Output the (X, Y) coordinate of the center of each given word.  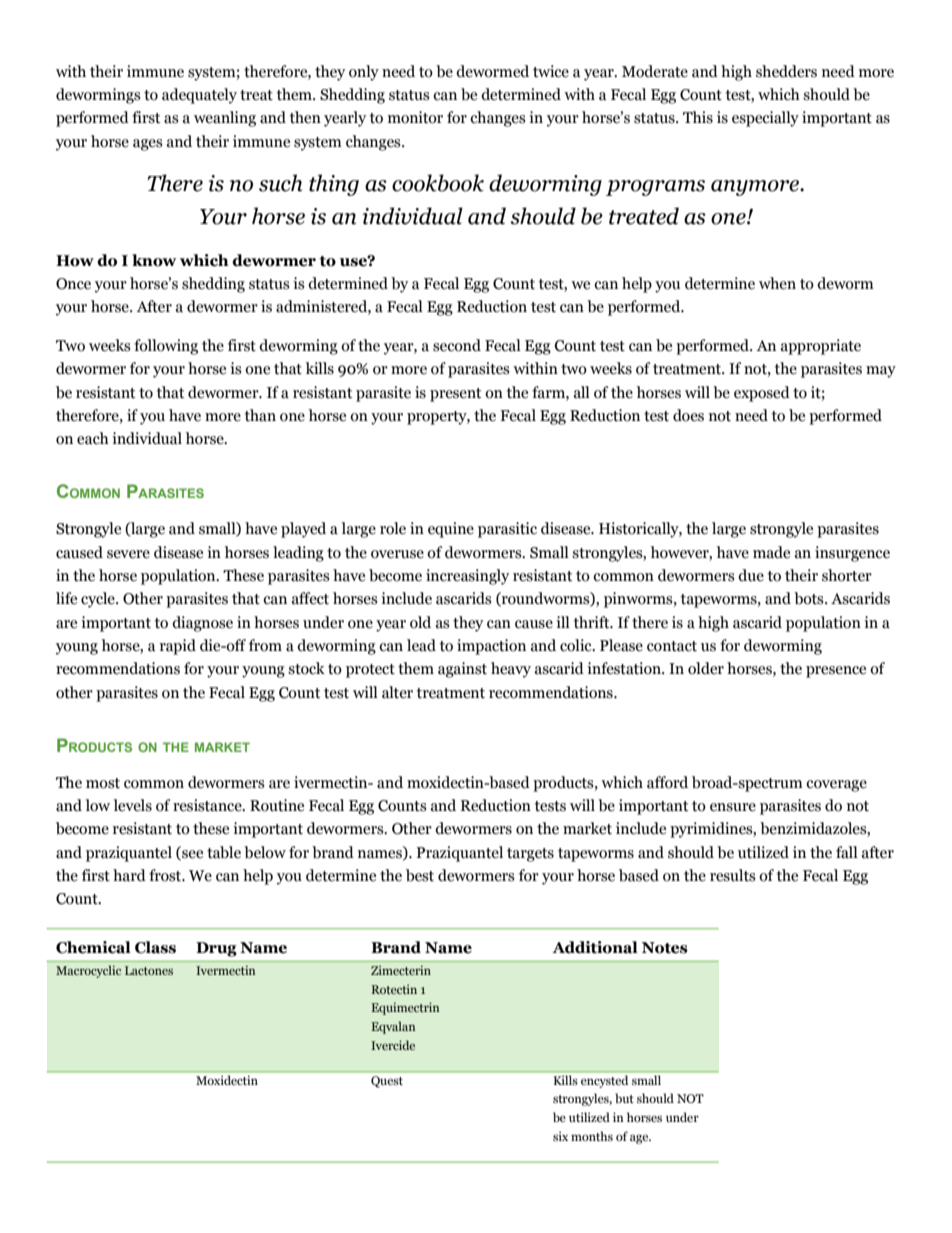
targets (530, 855)
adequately (199, 96)
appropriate (821, 347)
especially (765, 119)
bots (810, 598)
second (457, 345)
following (166, 347)
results (733, 875)
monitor (415, 117)
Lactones (149, 970)
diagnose (202, 624)
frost (166, 875)
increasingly (467, 577)
